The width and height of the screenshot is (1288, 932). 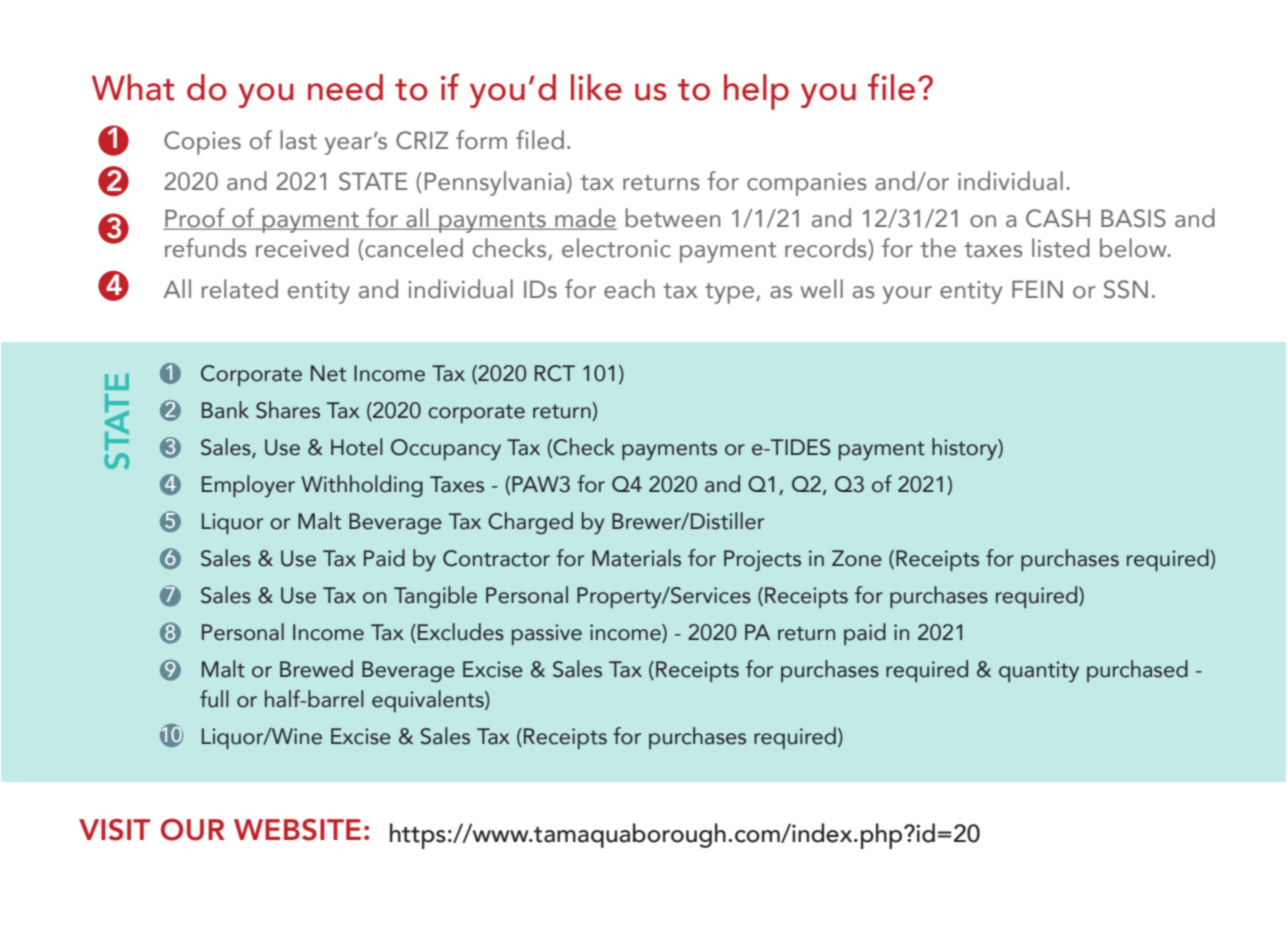 I want to click on like, so click(x=596, y=87).
